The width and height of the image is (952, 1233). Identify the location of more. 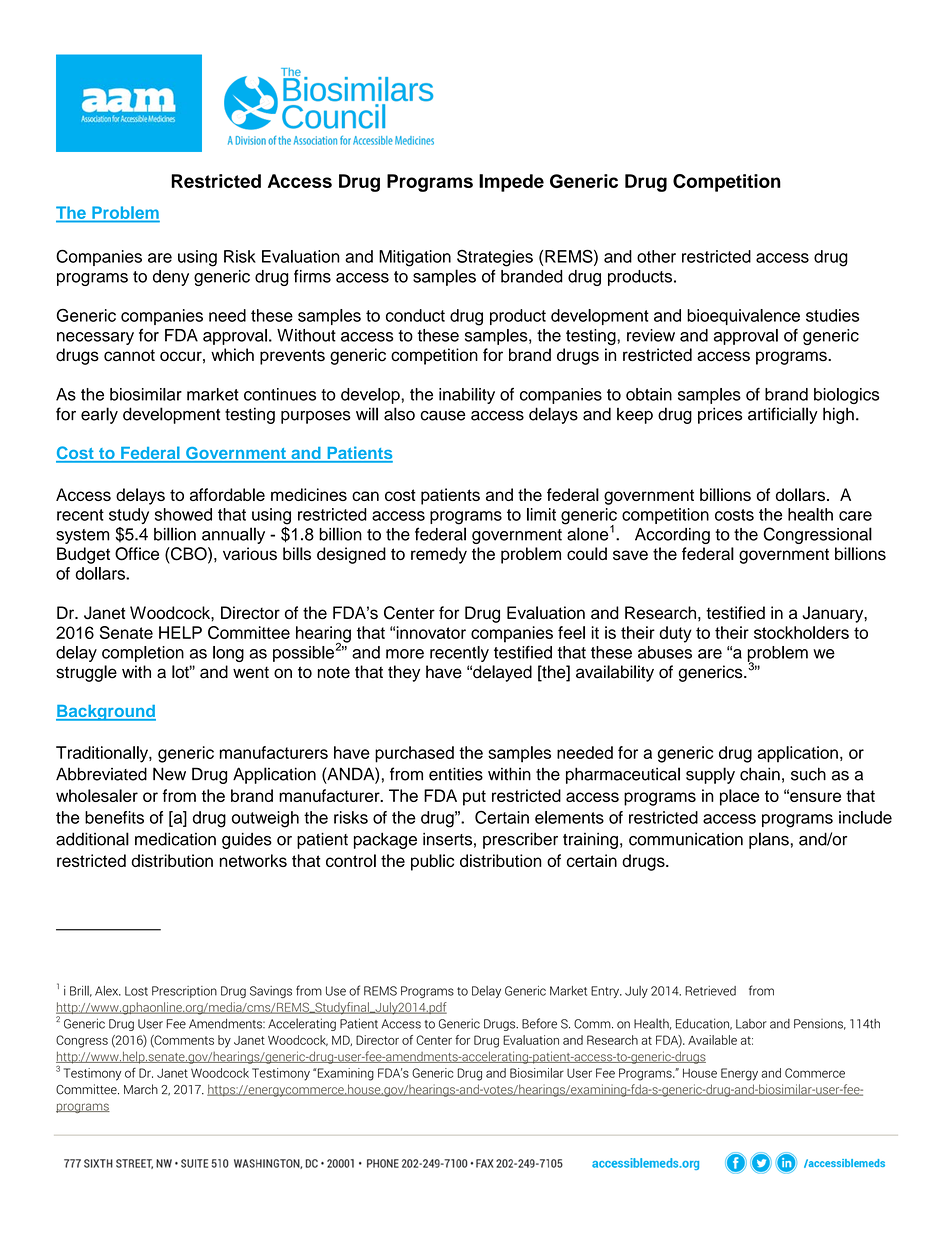
(405, 654).
